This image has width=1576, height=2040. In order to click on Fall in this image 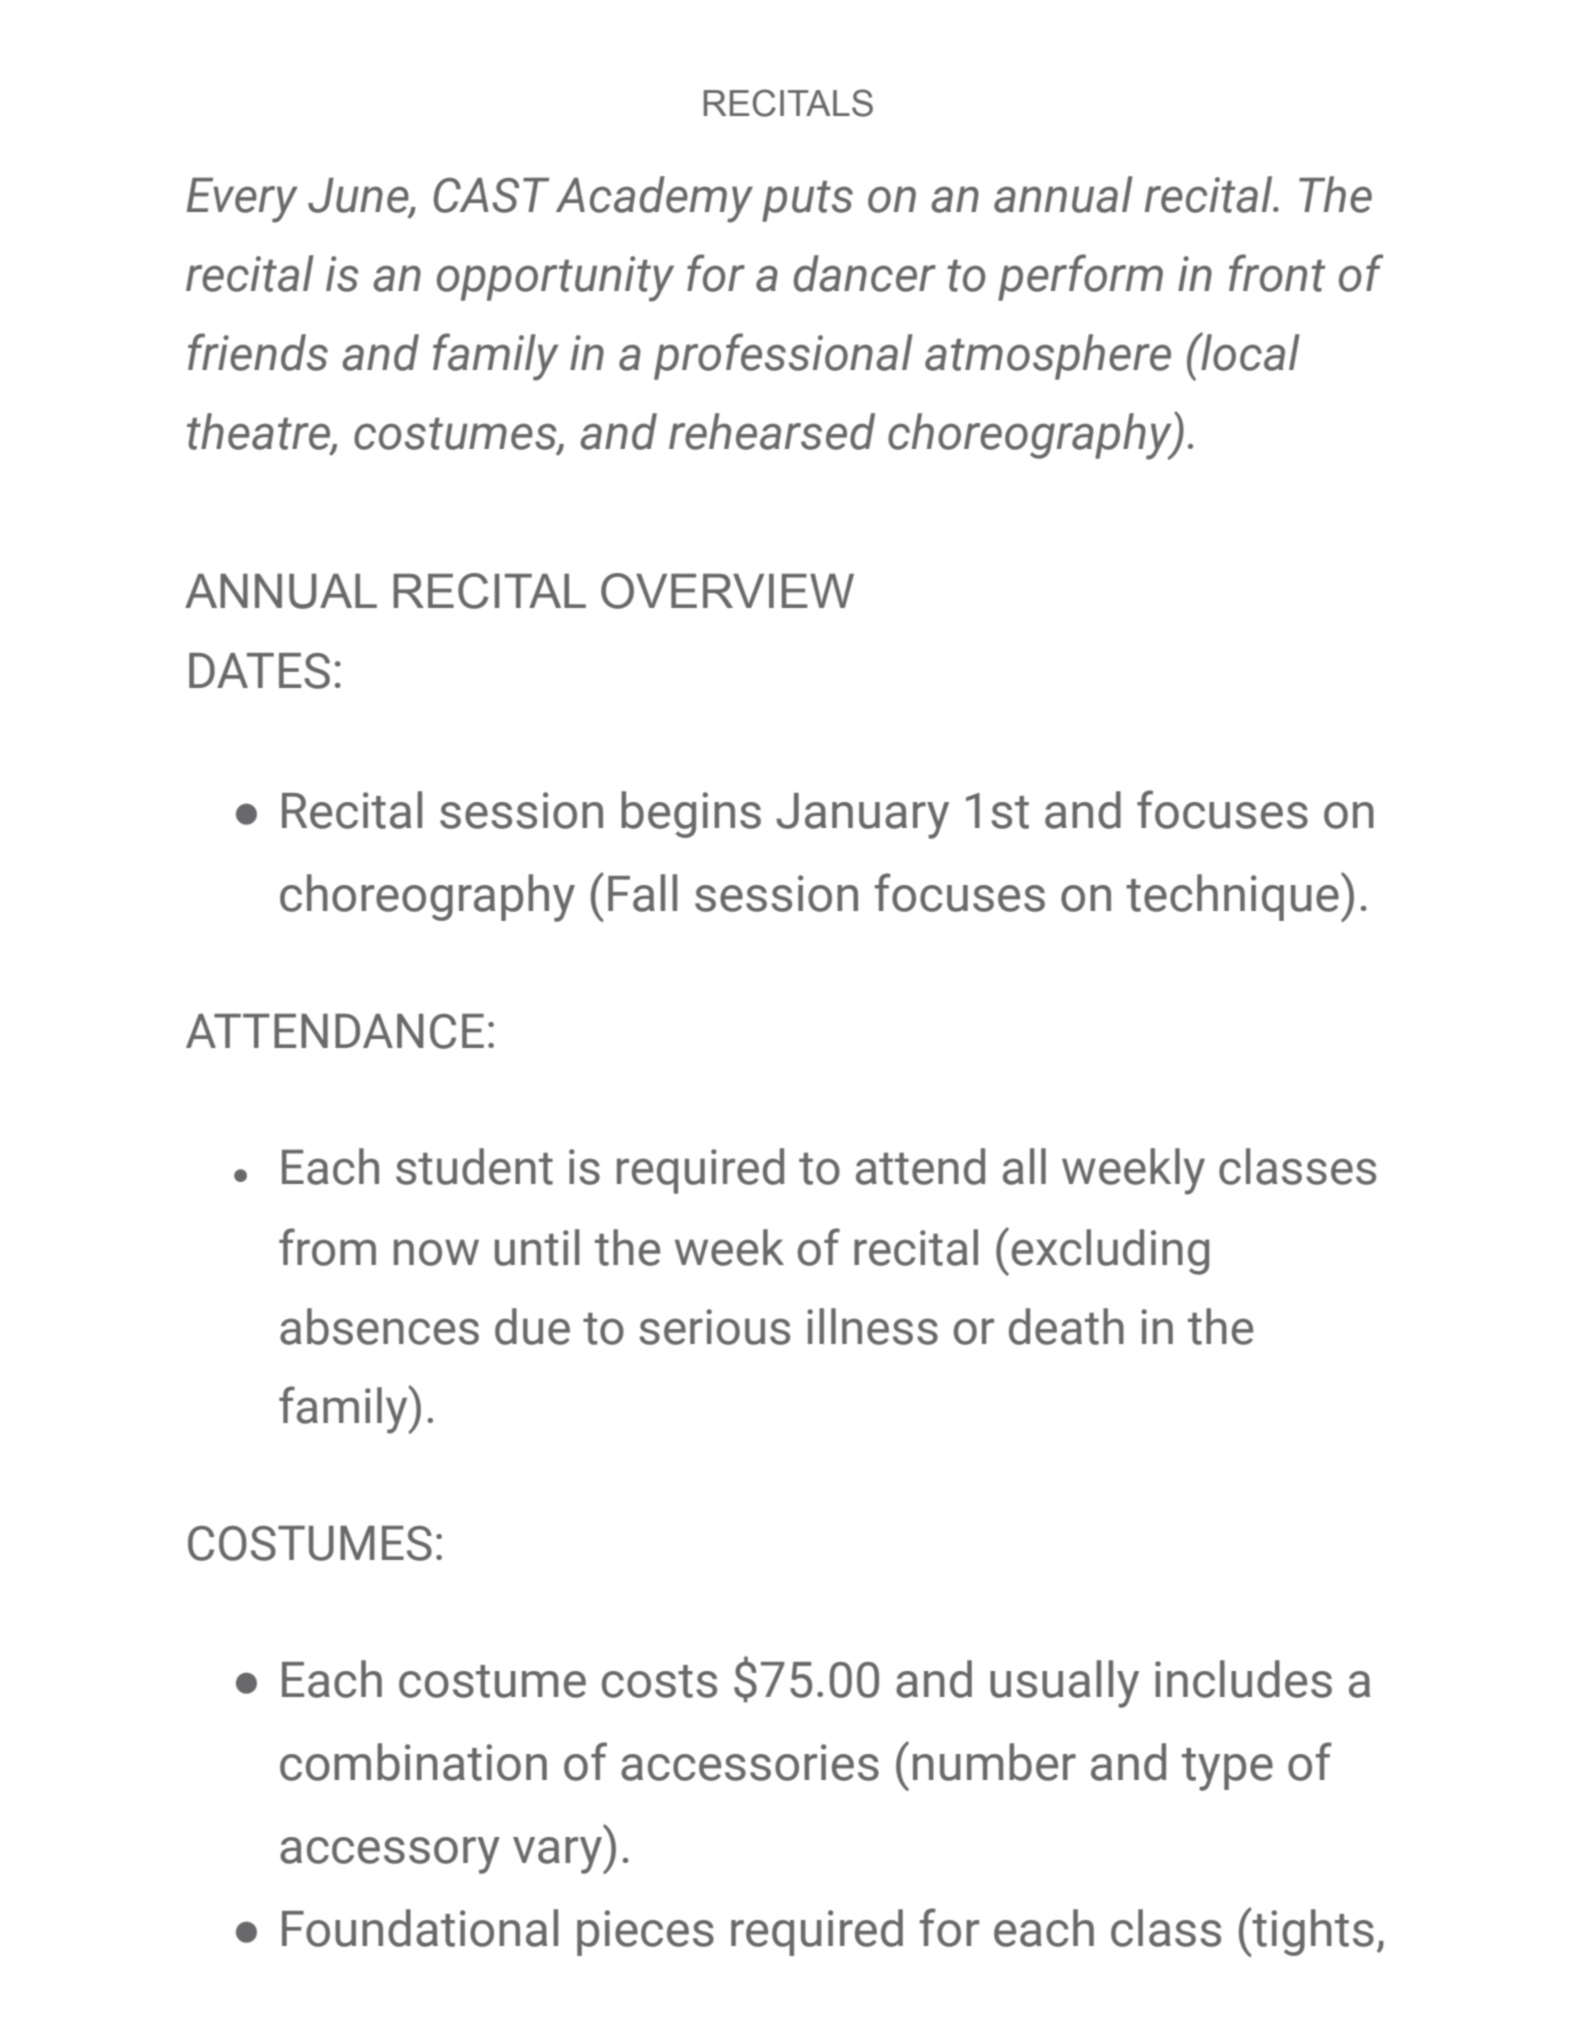, I will do `click(642, 893)`.
